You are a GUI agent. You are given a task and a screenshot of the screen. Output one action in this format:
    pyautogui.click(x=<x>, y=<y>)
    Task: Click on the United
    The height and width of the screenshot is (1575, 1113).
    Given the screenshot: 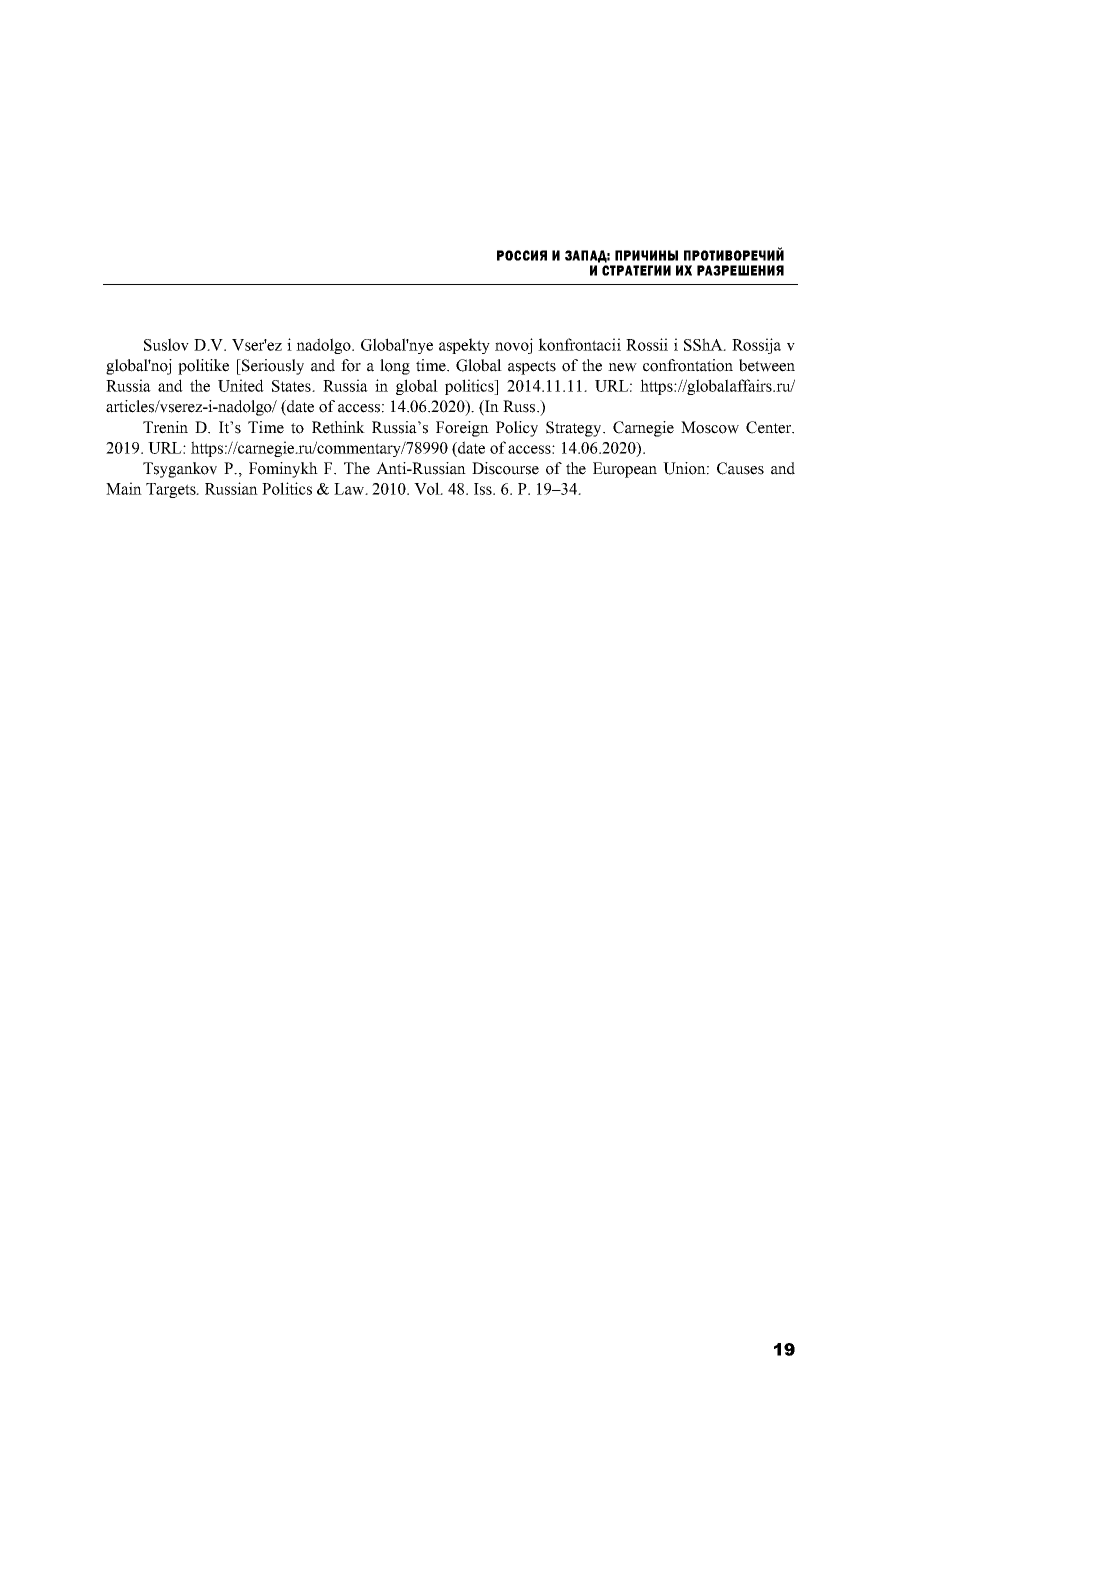 What is the action you would take?
    pyautogui.click(x=241, y=385)
